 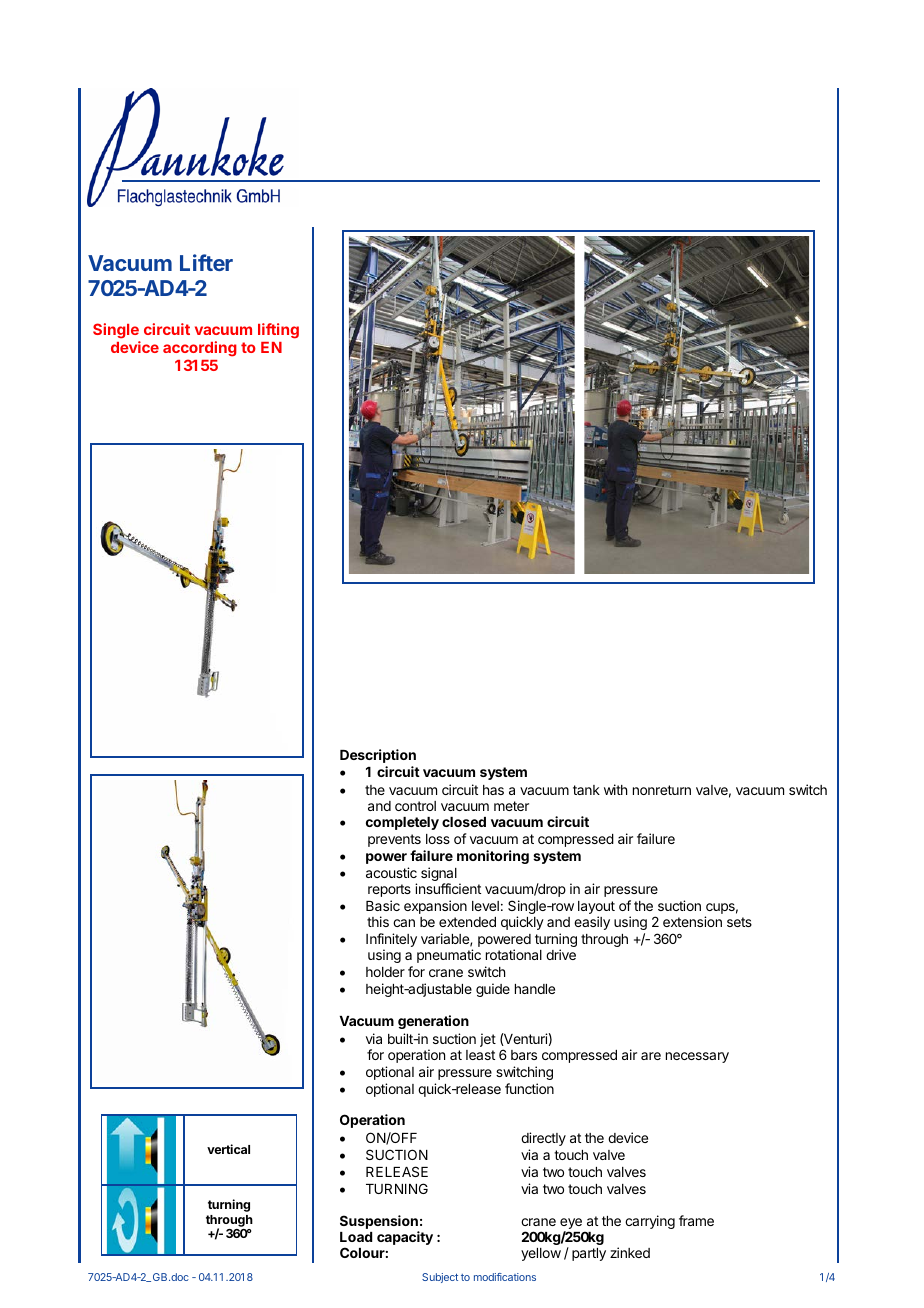 I want to click on with, so click(x=615, y=789).
